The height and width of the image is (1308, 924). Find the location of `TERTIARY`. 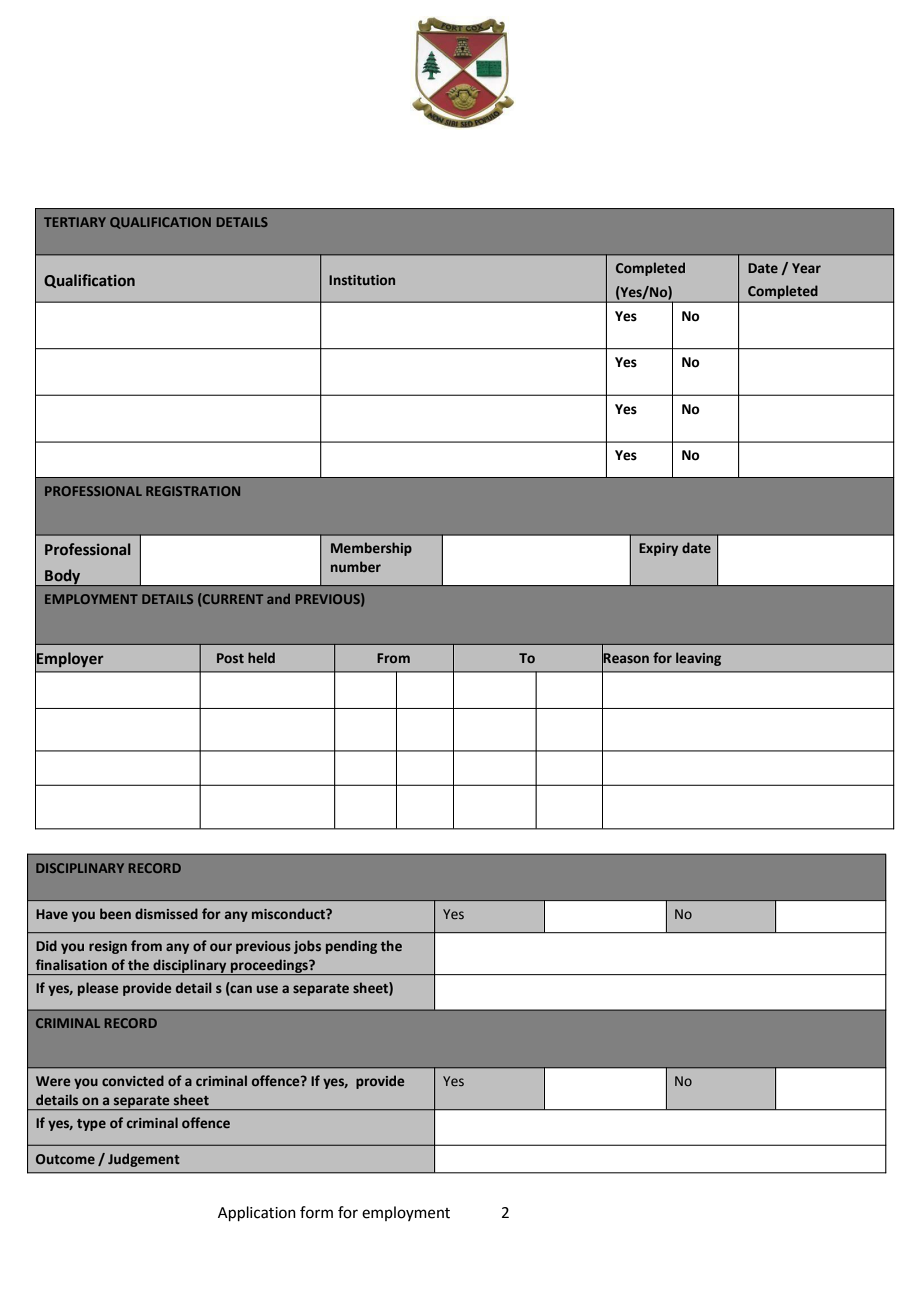

TERTIARY is located at coordinates (75, 222).
